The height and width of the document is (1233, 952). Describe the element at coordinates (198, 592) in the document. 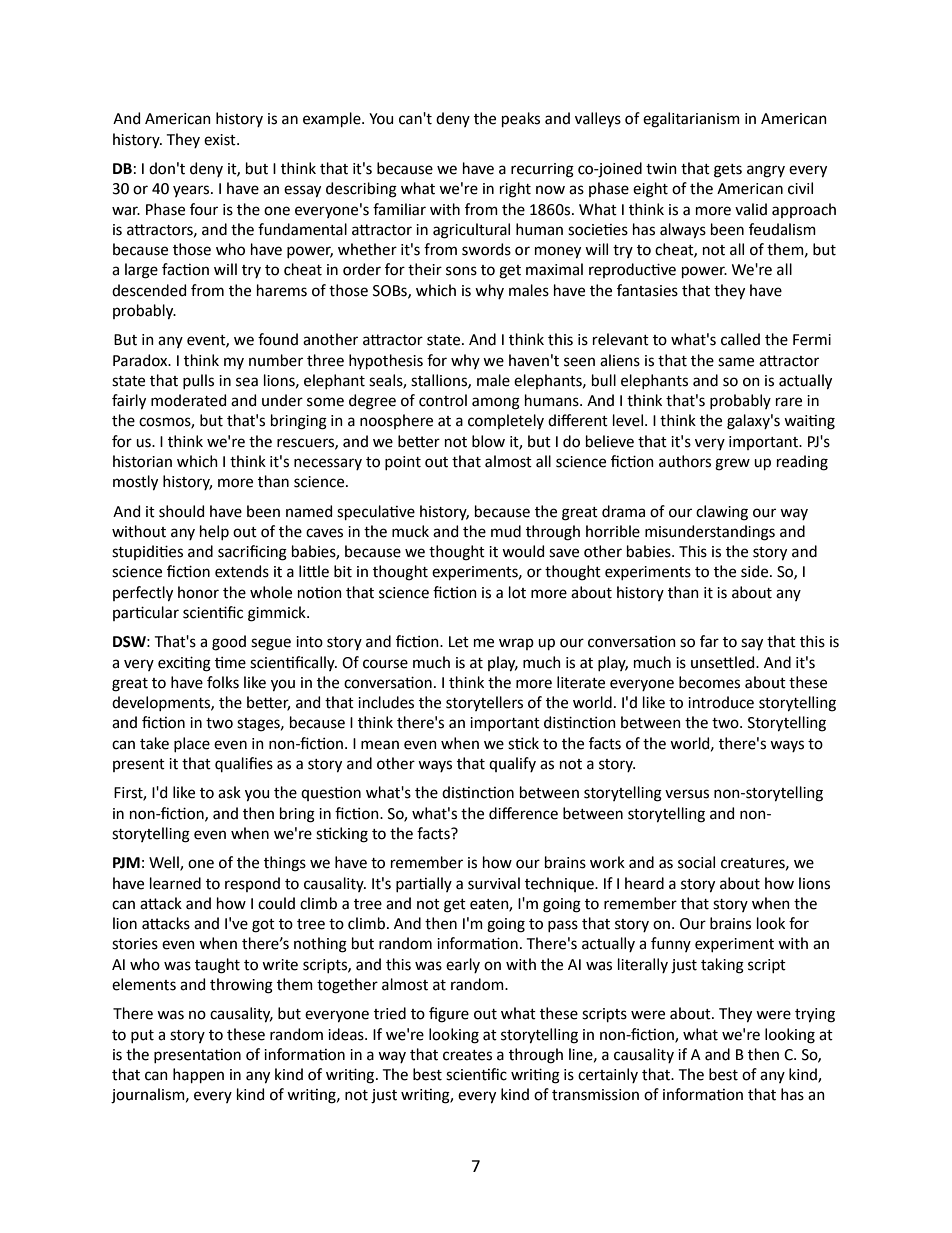

I see `honor` at that location.
